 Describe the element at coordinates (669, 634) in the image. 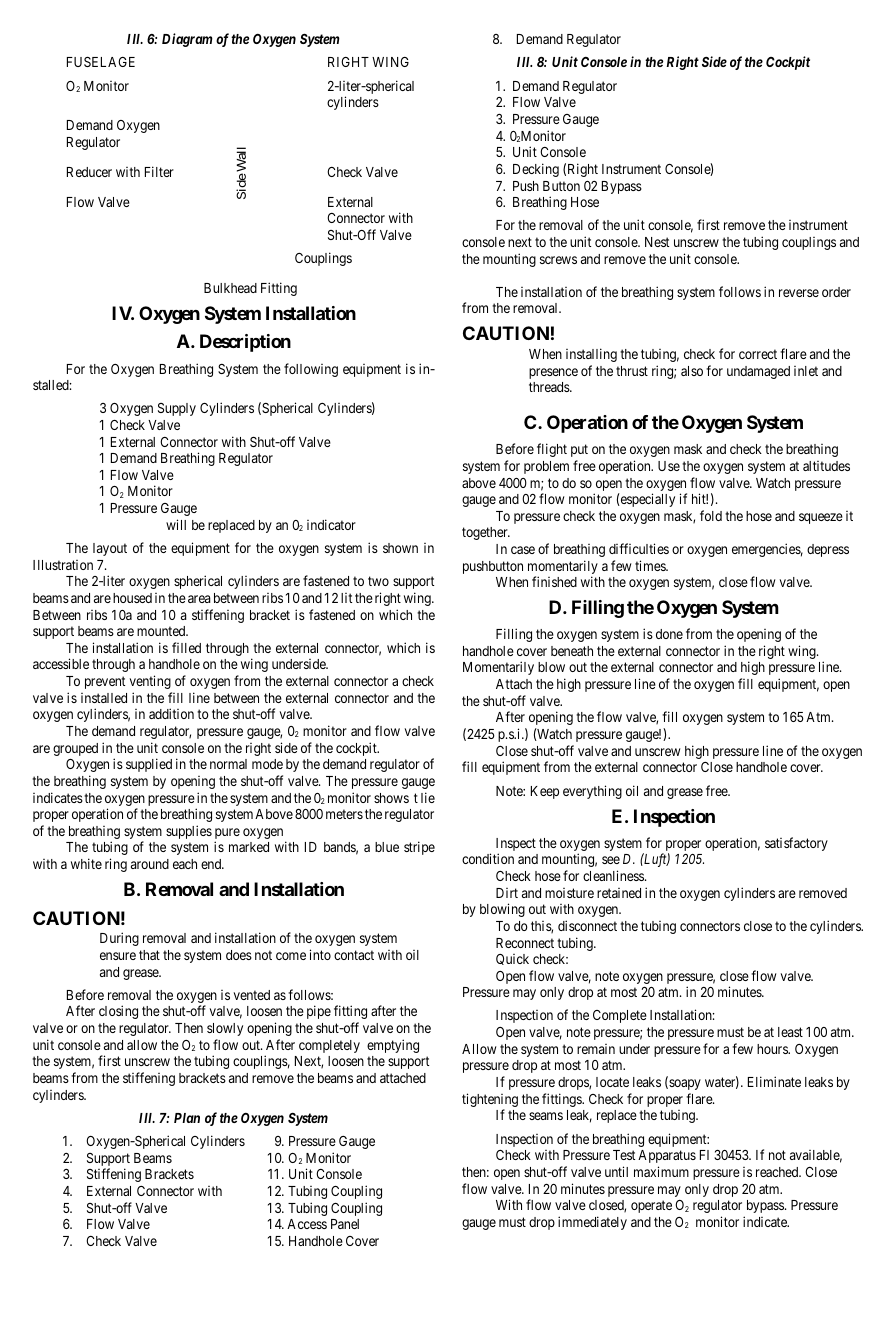

I see `done` at that location.
